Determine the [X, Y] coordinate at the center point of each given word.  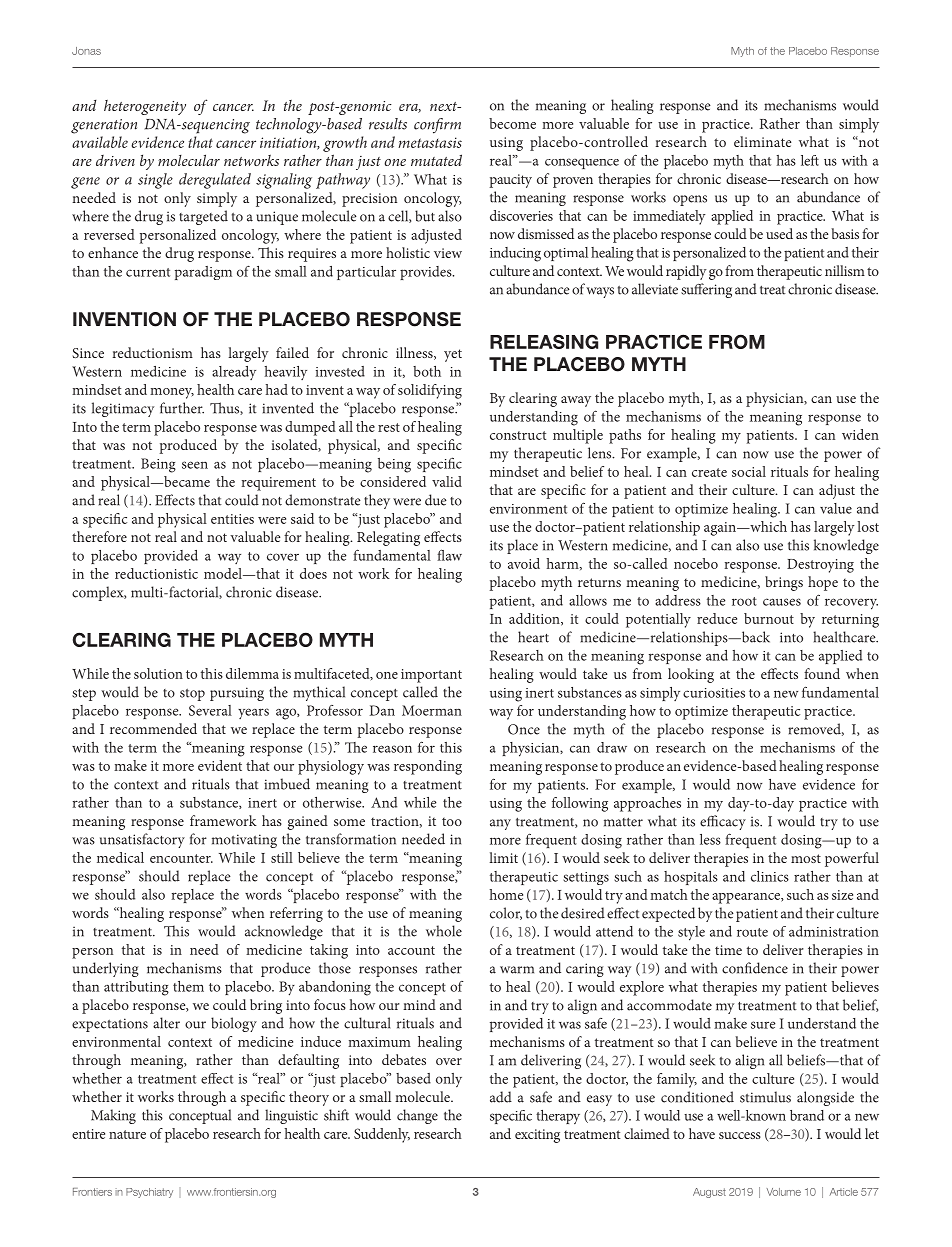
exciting [537, 1136]
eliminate [762, 141]
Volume [784, 1192]
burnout [769, 618]
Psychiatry [149, 1193]
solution [158, 673]
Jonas [86, 51]
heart [533, 637]
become [512, 123]
